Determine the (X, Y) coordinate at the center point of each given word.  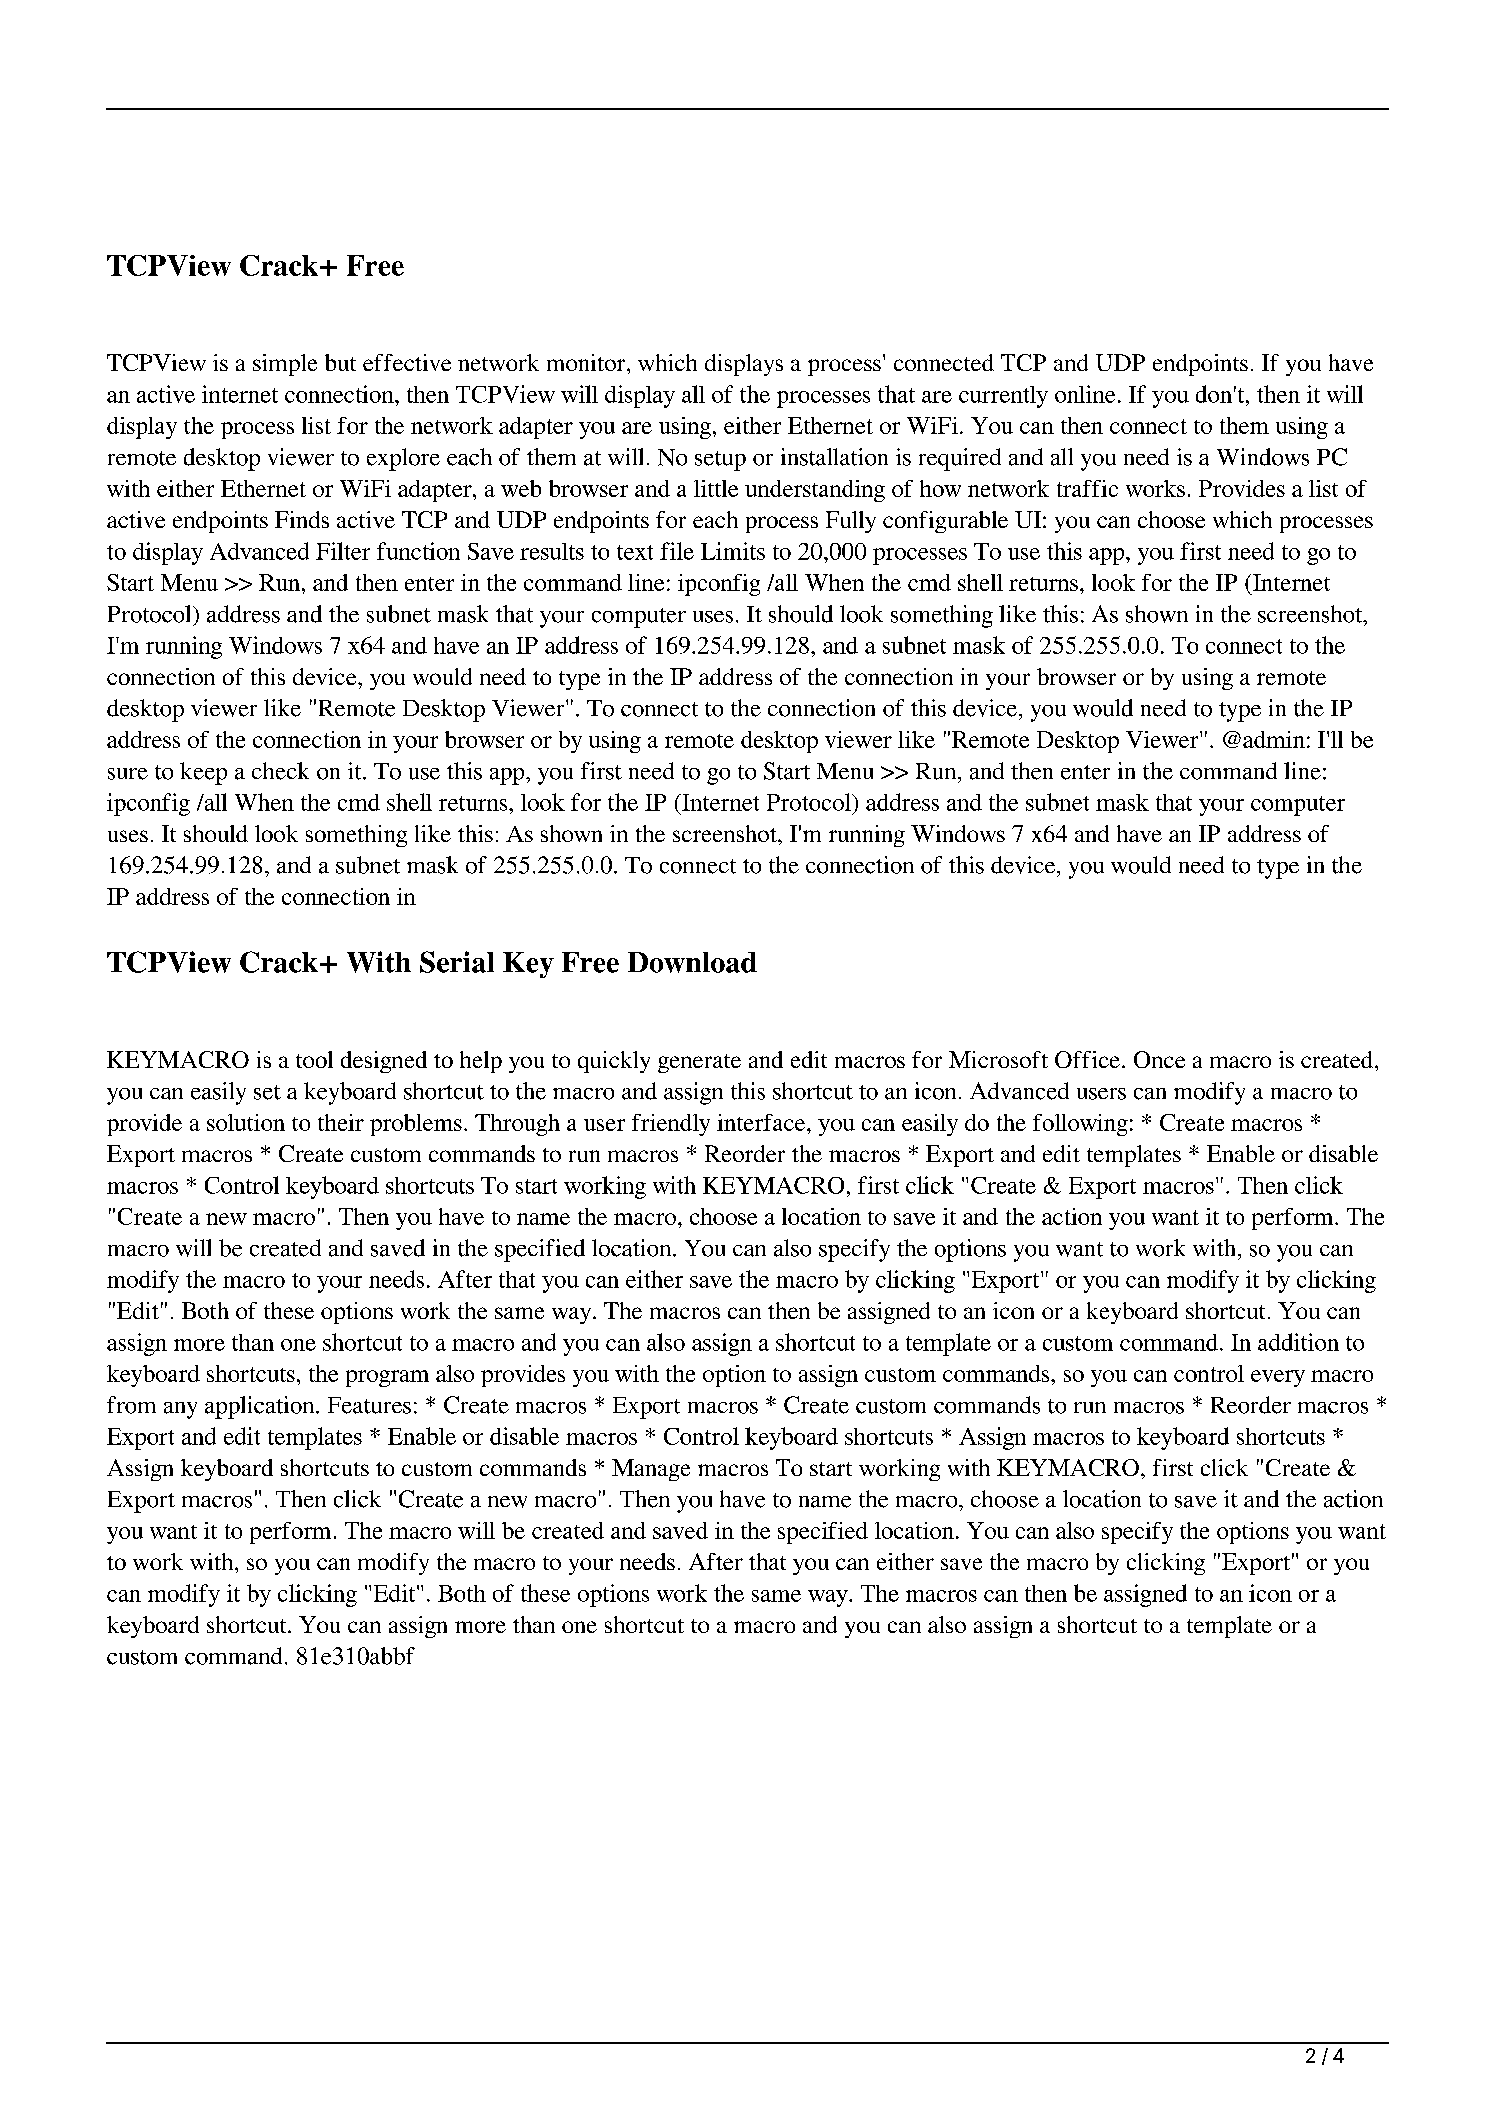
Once (1159, 1059)
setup (720, 461)
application (261, 1407)
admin (1274, 739)
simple (285, 365)
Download (692, 962)
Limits (733, 551)
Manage (651, 1470)
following (1080, 1125)
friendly (671, 1125)
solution (246, 1122)
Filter (343, 551)
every (1278, 1378)
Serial (457, 962)
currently (1003, 397)
